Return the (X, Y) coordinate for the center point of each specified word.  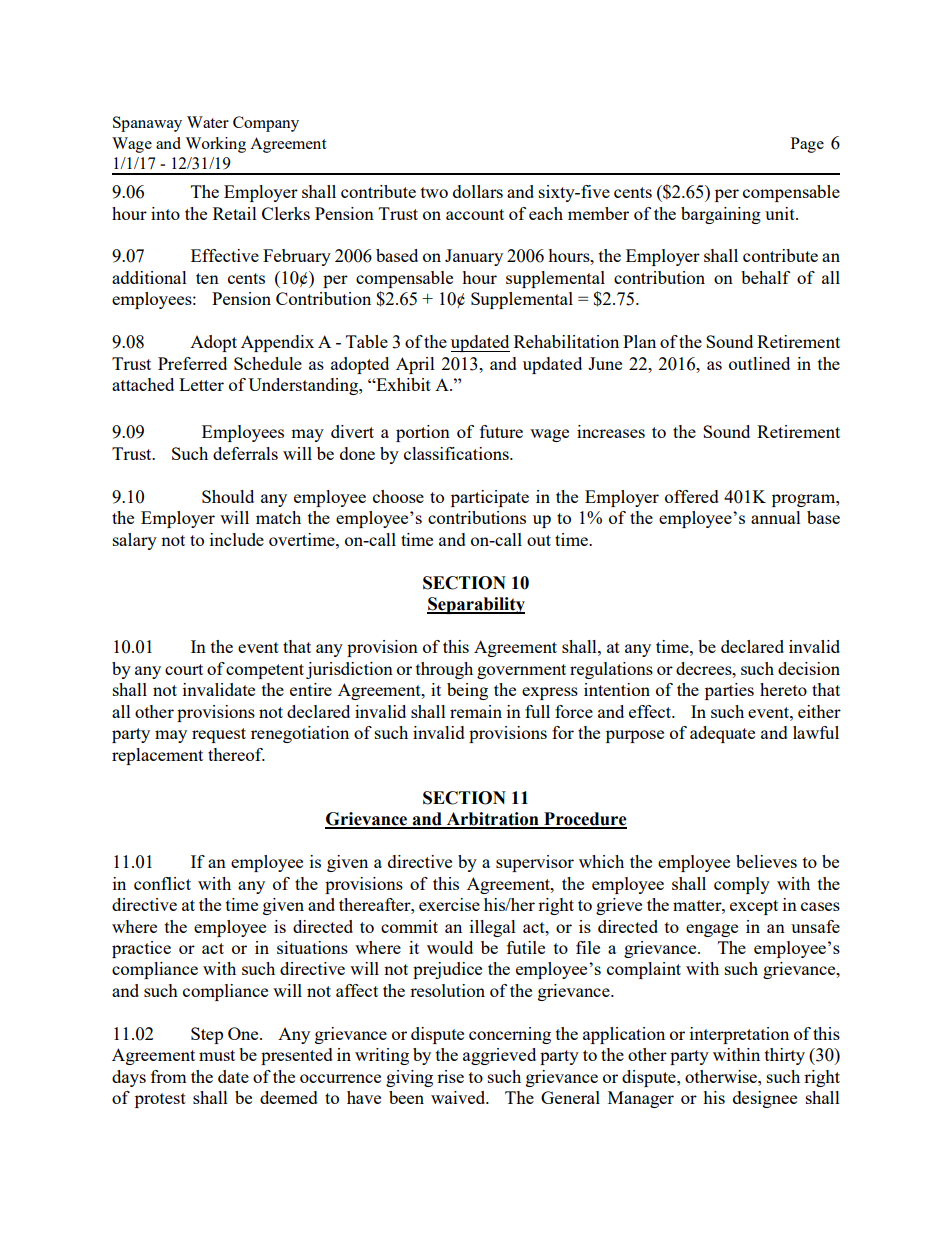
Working (215, 145)
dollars (478, 191)
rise (450, 1076)
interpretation (739, 1035)
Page (807, 145)
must (217, 1055)
